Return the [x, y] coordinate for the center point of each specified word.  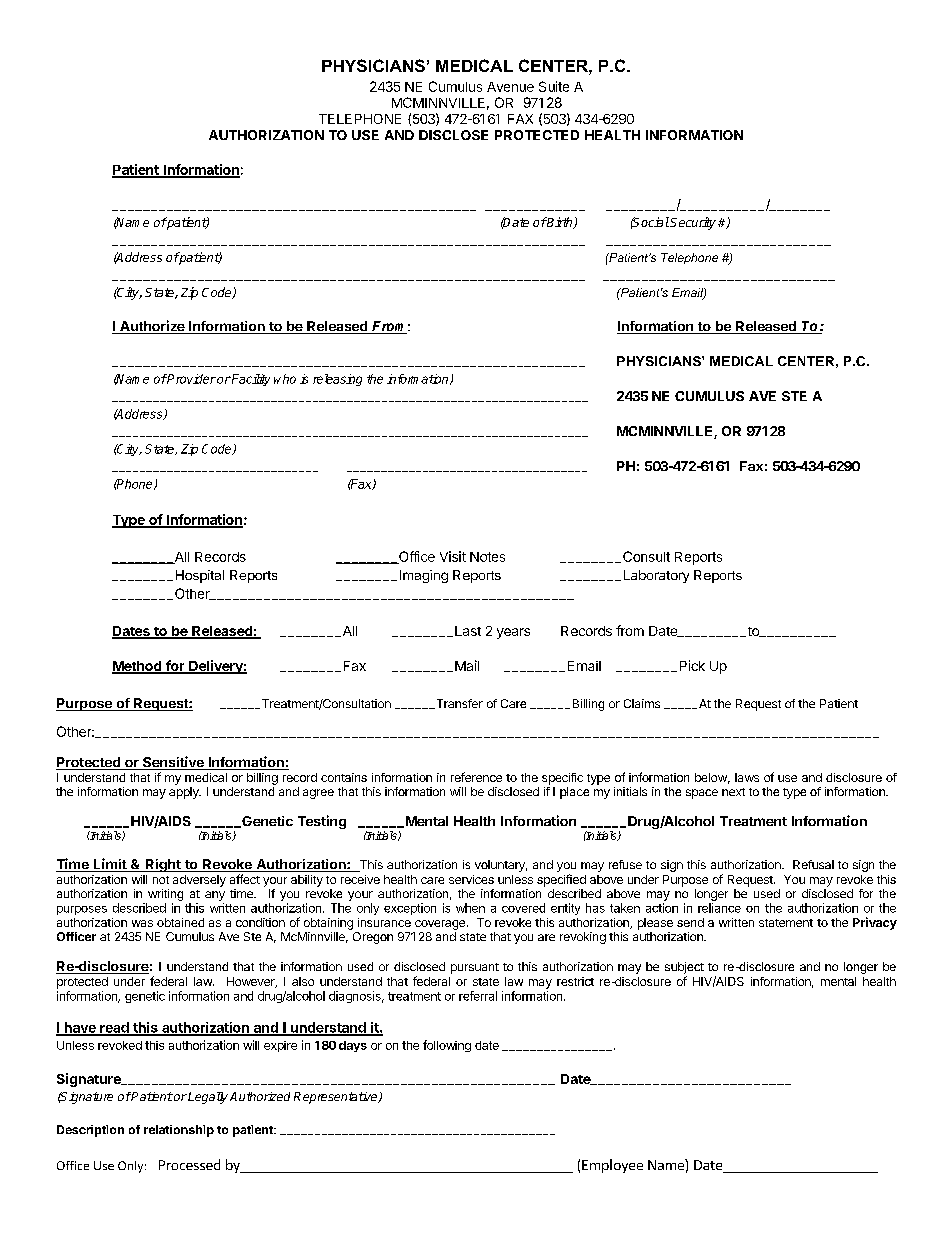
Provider [191, 379]
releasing [337, 380]
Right [163, 865]
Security [693, 223]
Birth [560, 223]
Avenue [510, 87]
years [513, 633]
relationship [179, 1131]
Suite [554, 86]
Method [138, 667]
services [471, 879]
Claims [642, 703]
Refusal [813, 864]
